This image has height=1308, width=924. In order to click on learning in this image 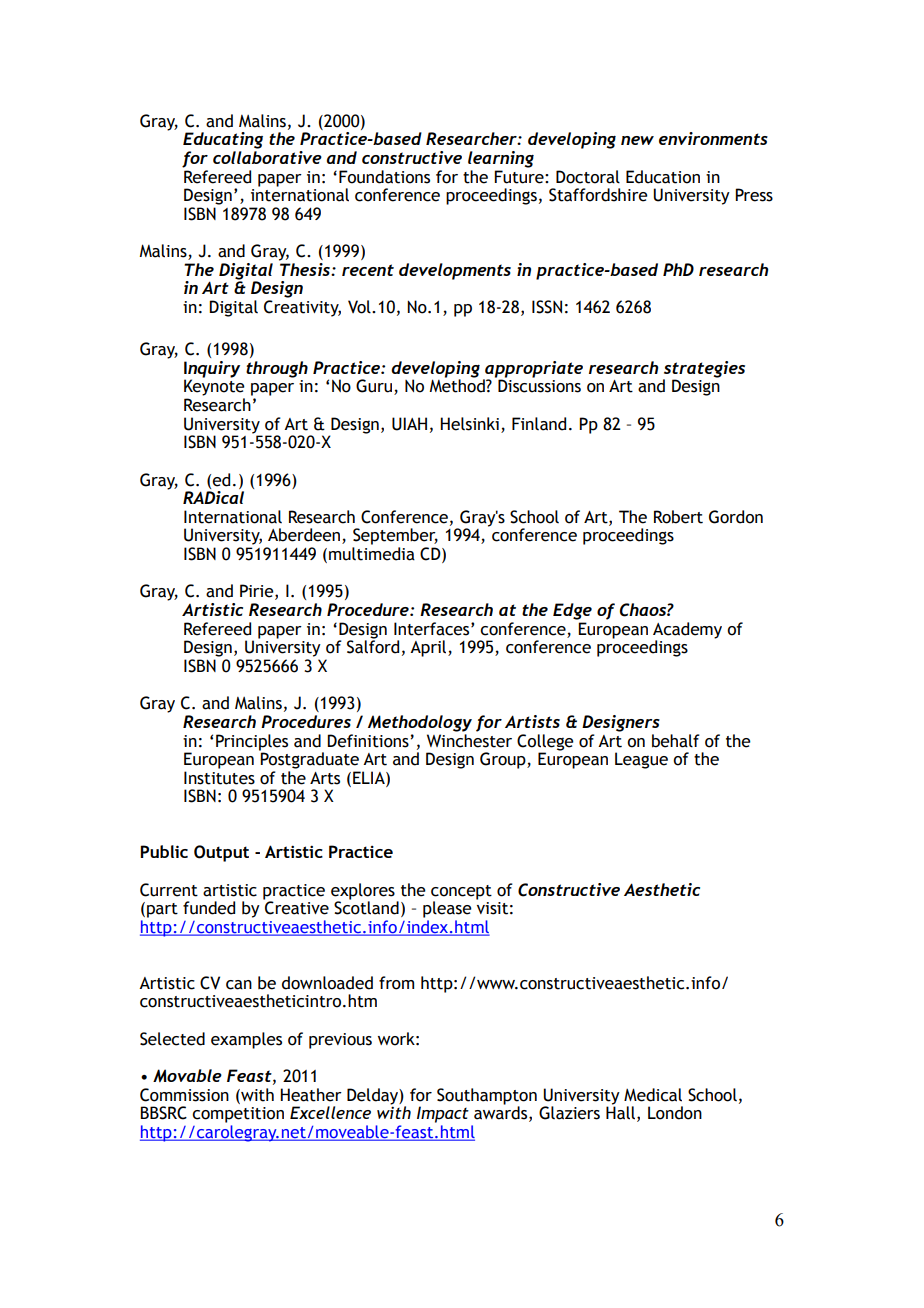, I will do `click(501, 159)`.
